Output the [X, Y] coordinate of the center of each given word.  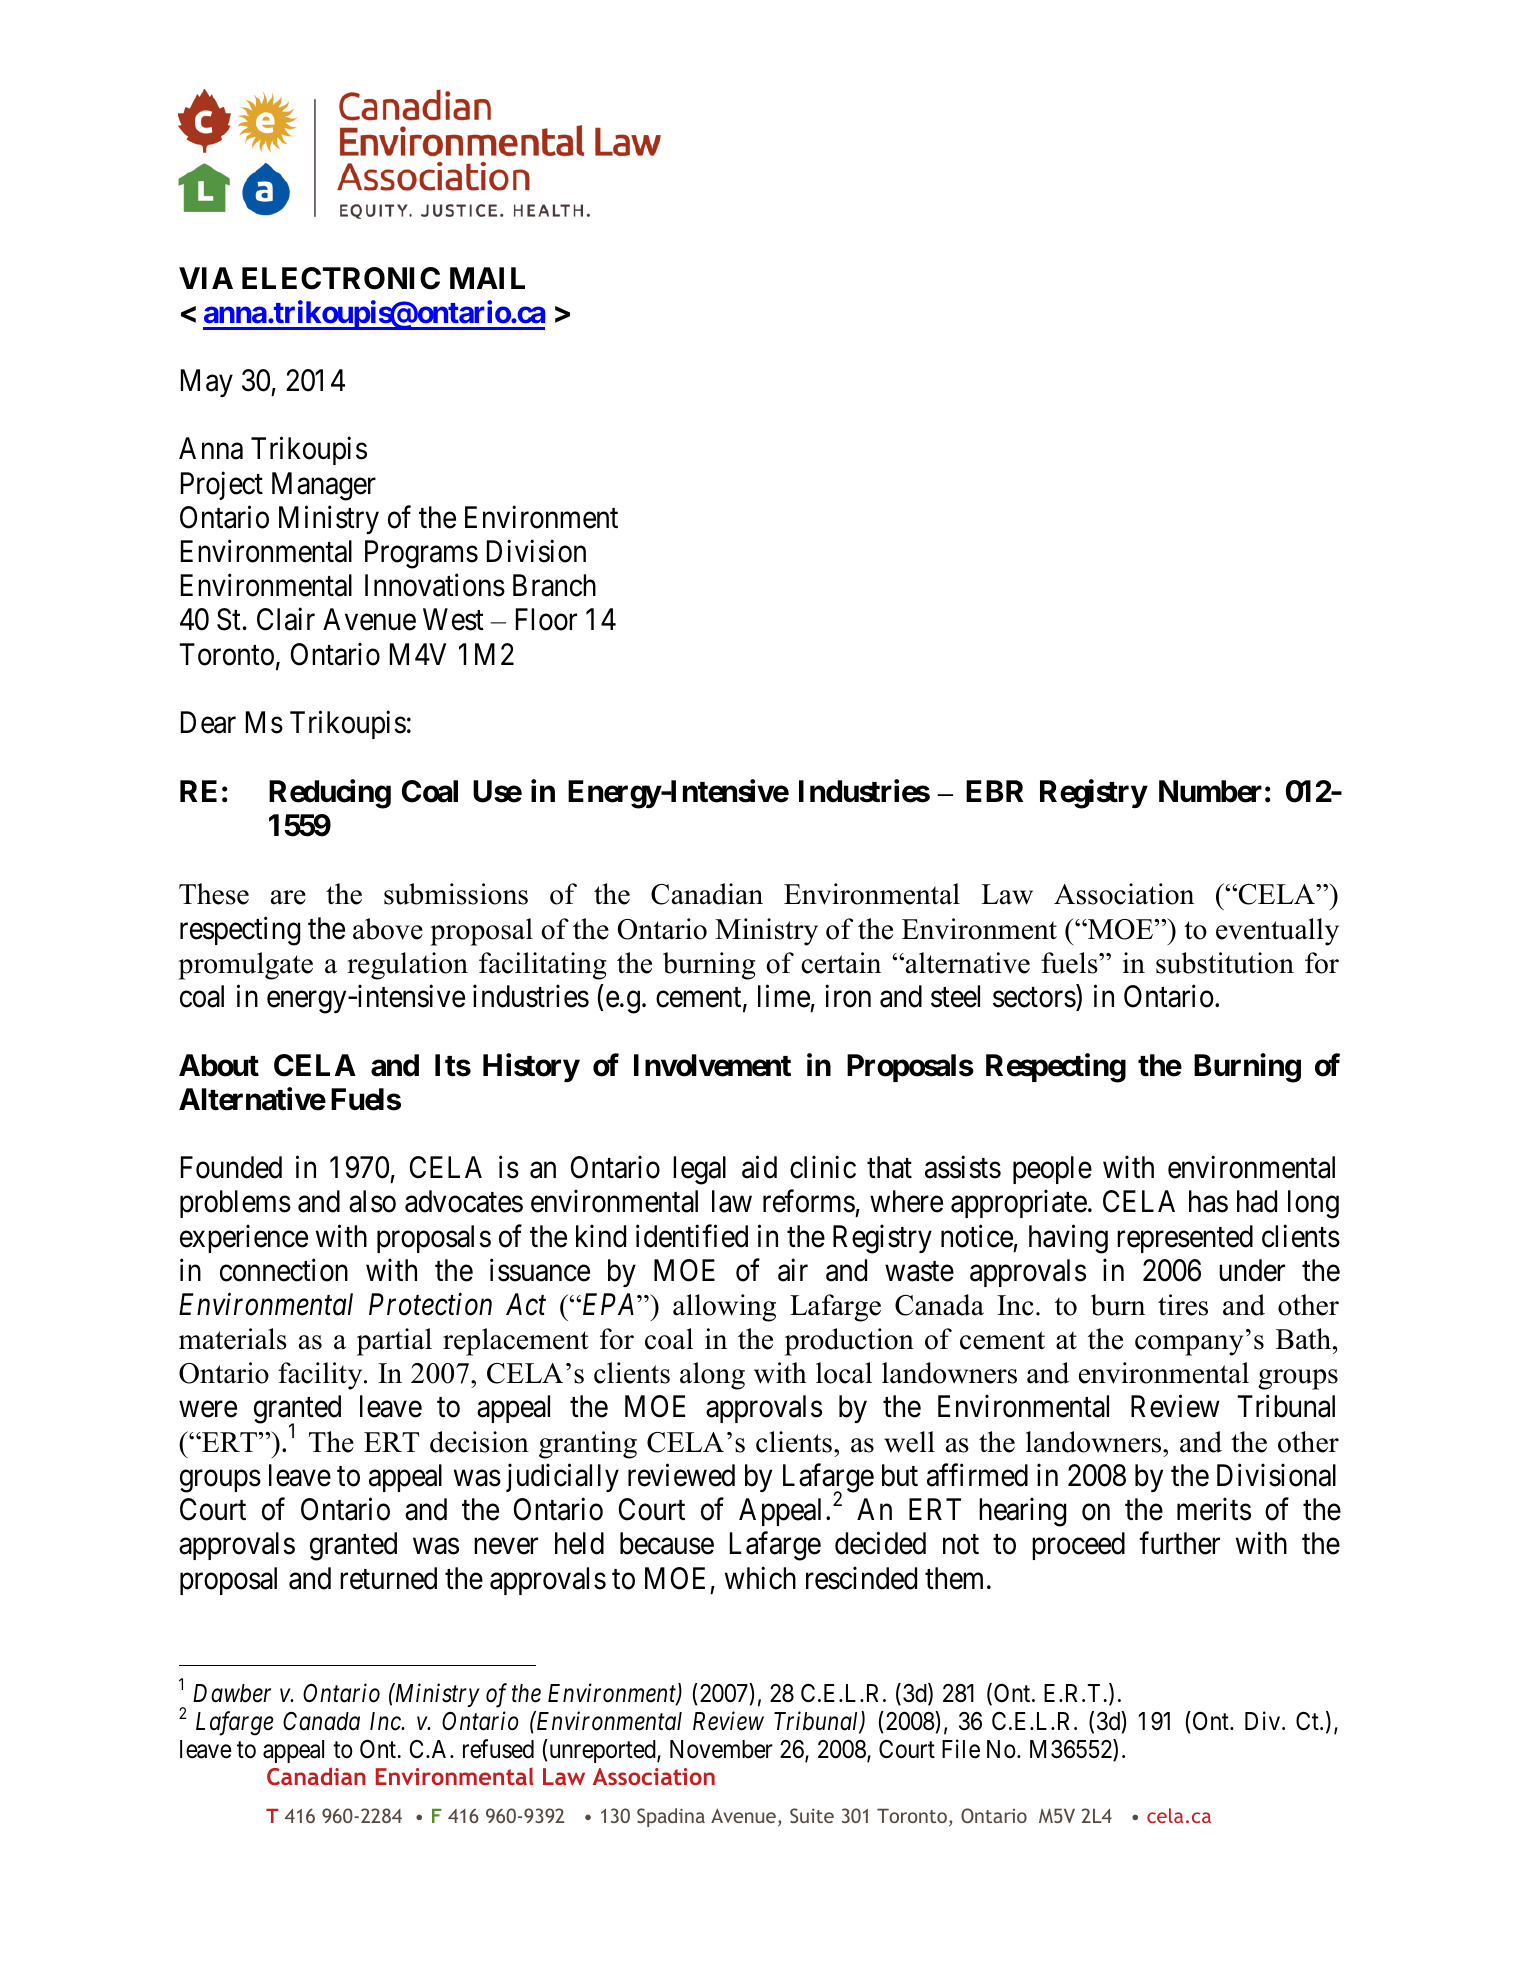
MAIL [487, 278]
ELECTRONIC [341, 278]
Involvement [712, 1065]
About [219, 1065]
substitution [1225, 963]
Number [1210, 791]
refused [498, 1749]
